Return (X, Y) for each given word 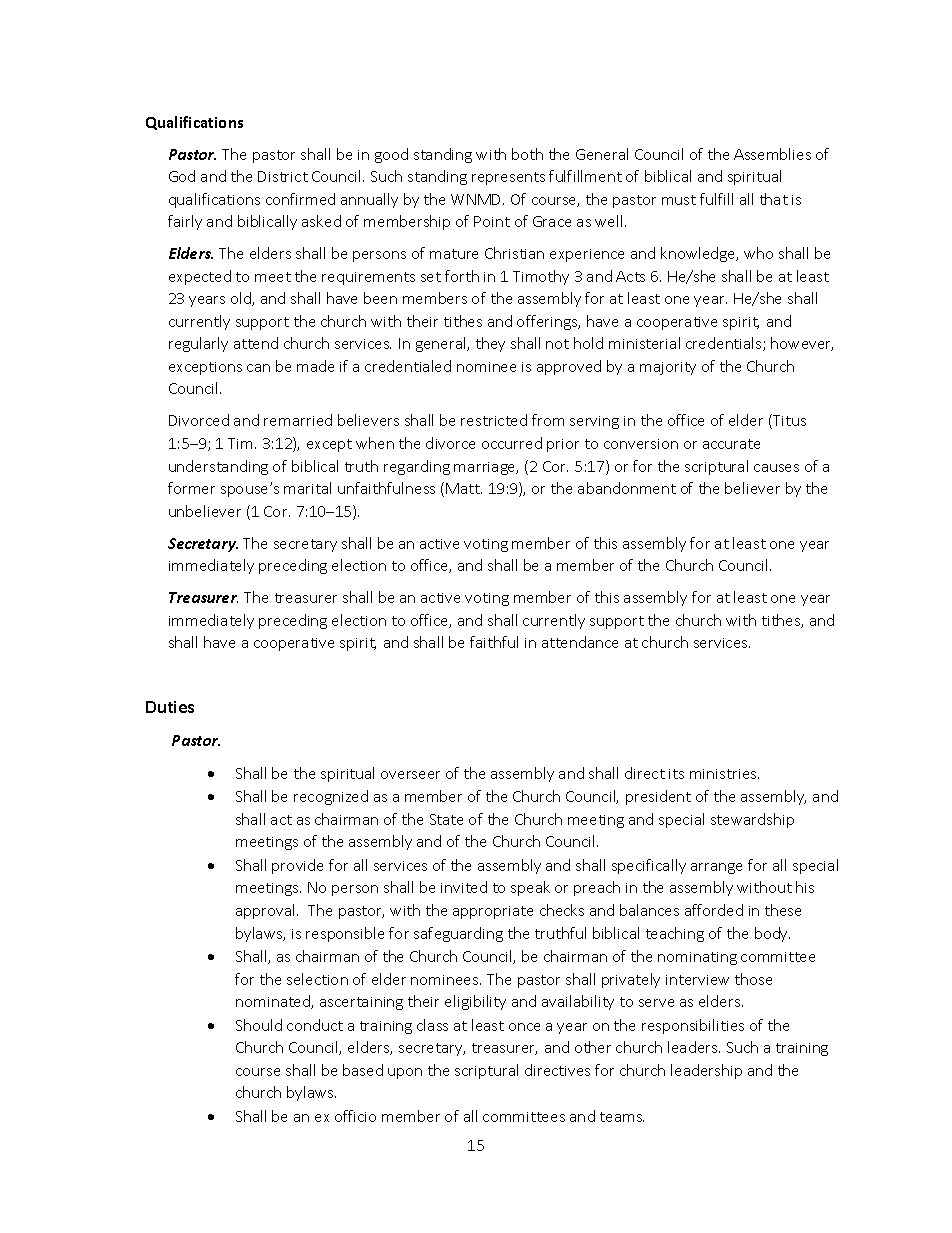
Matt (464, 488)
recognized (331, 797)
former (191, 488)
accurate (731, 444)
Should (259, 1025)
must (679, 200)
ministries (724, 774)
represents (508, 178)
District (283, 176)
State (446, 819)
